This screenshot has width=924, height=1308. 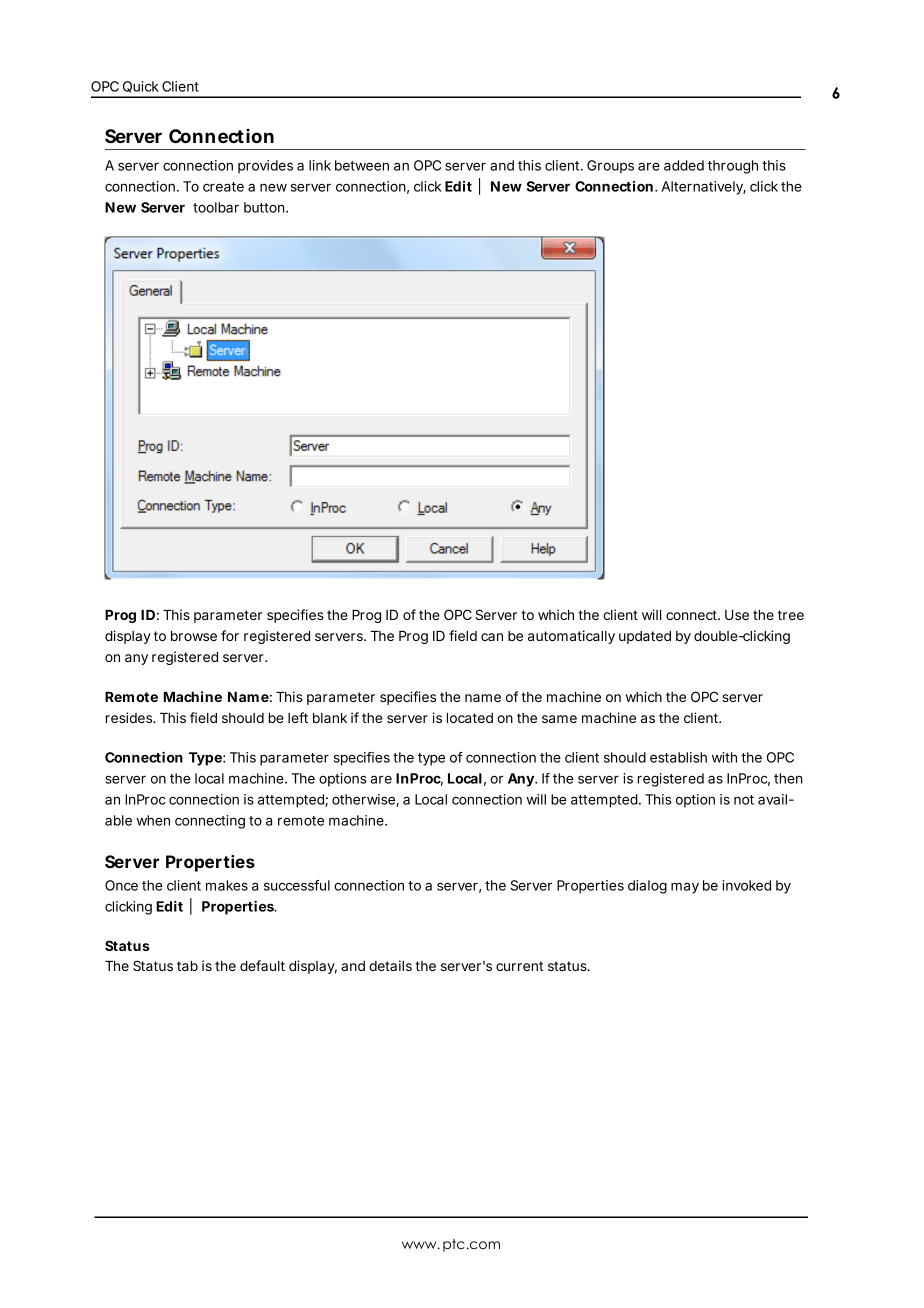 I want to click on Quick, so click(x=141, y=87).
